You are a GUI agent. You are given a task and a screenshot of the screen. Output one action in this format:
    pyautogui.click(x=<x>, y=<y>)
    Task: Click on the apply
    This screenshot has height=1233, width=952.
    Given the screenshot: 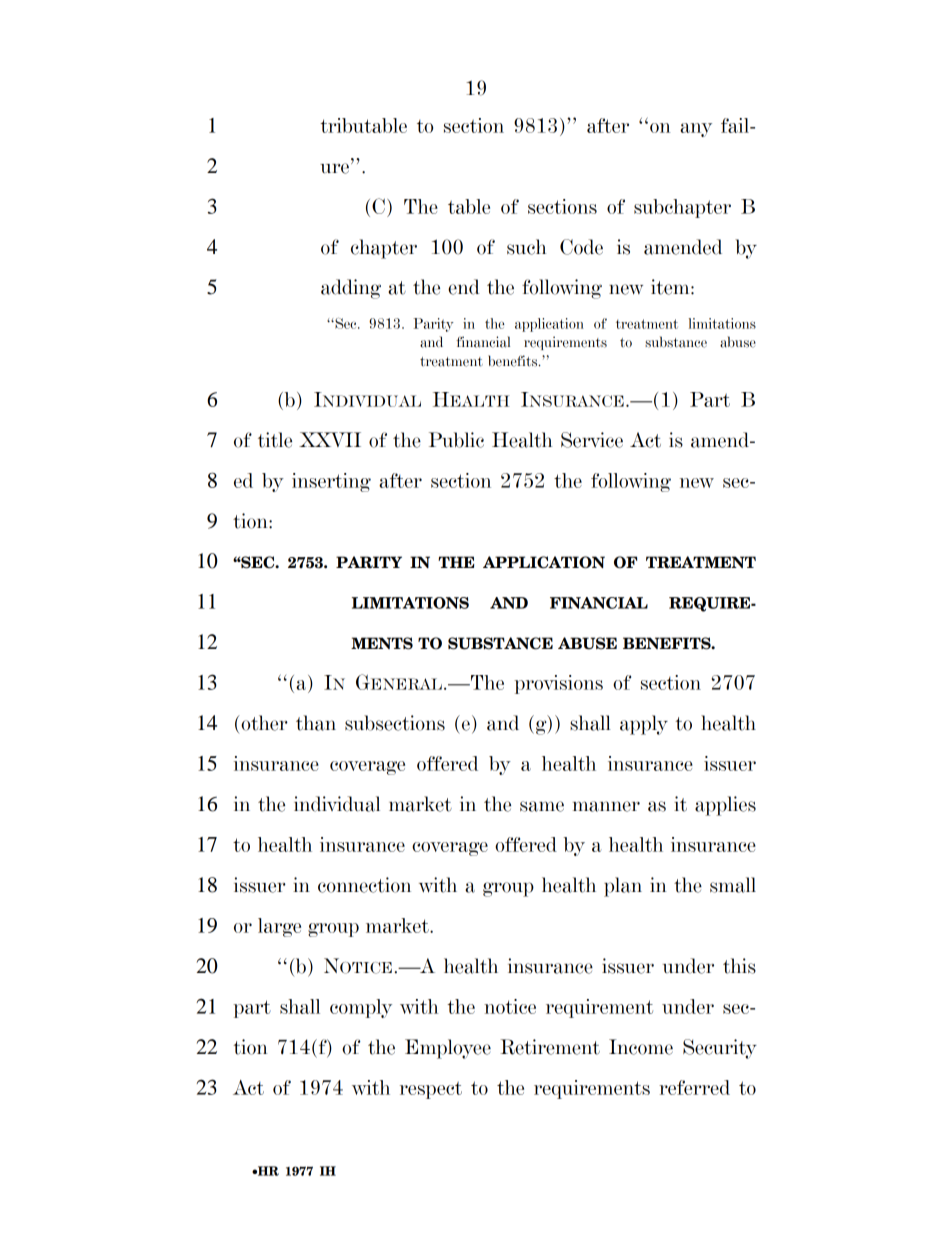 What is the action you would take?
    pyautogui.click(x=644, y=725)
